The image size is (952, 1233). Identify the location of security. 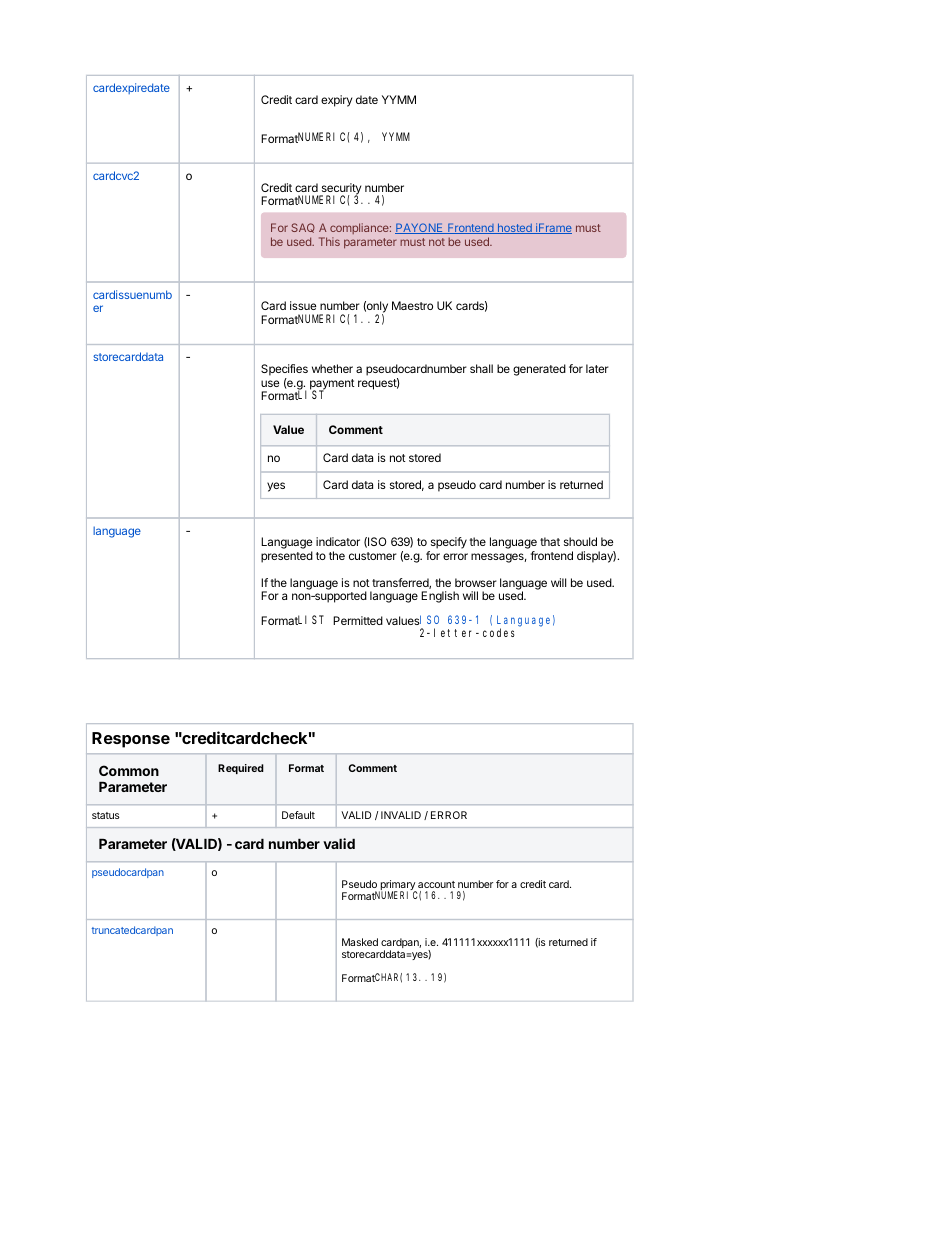
(340, 190).
